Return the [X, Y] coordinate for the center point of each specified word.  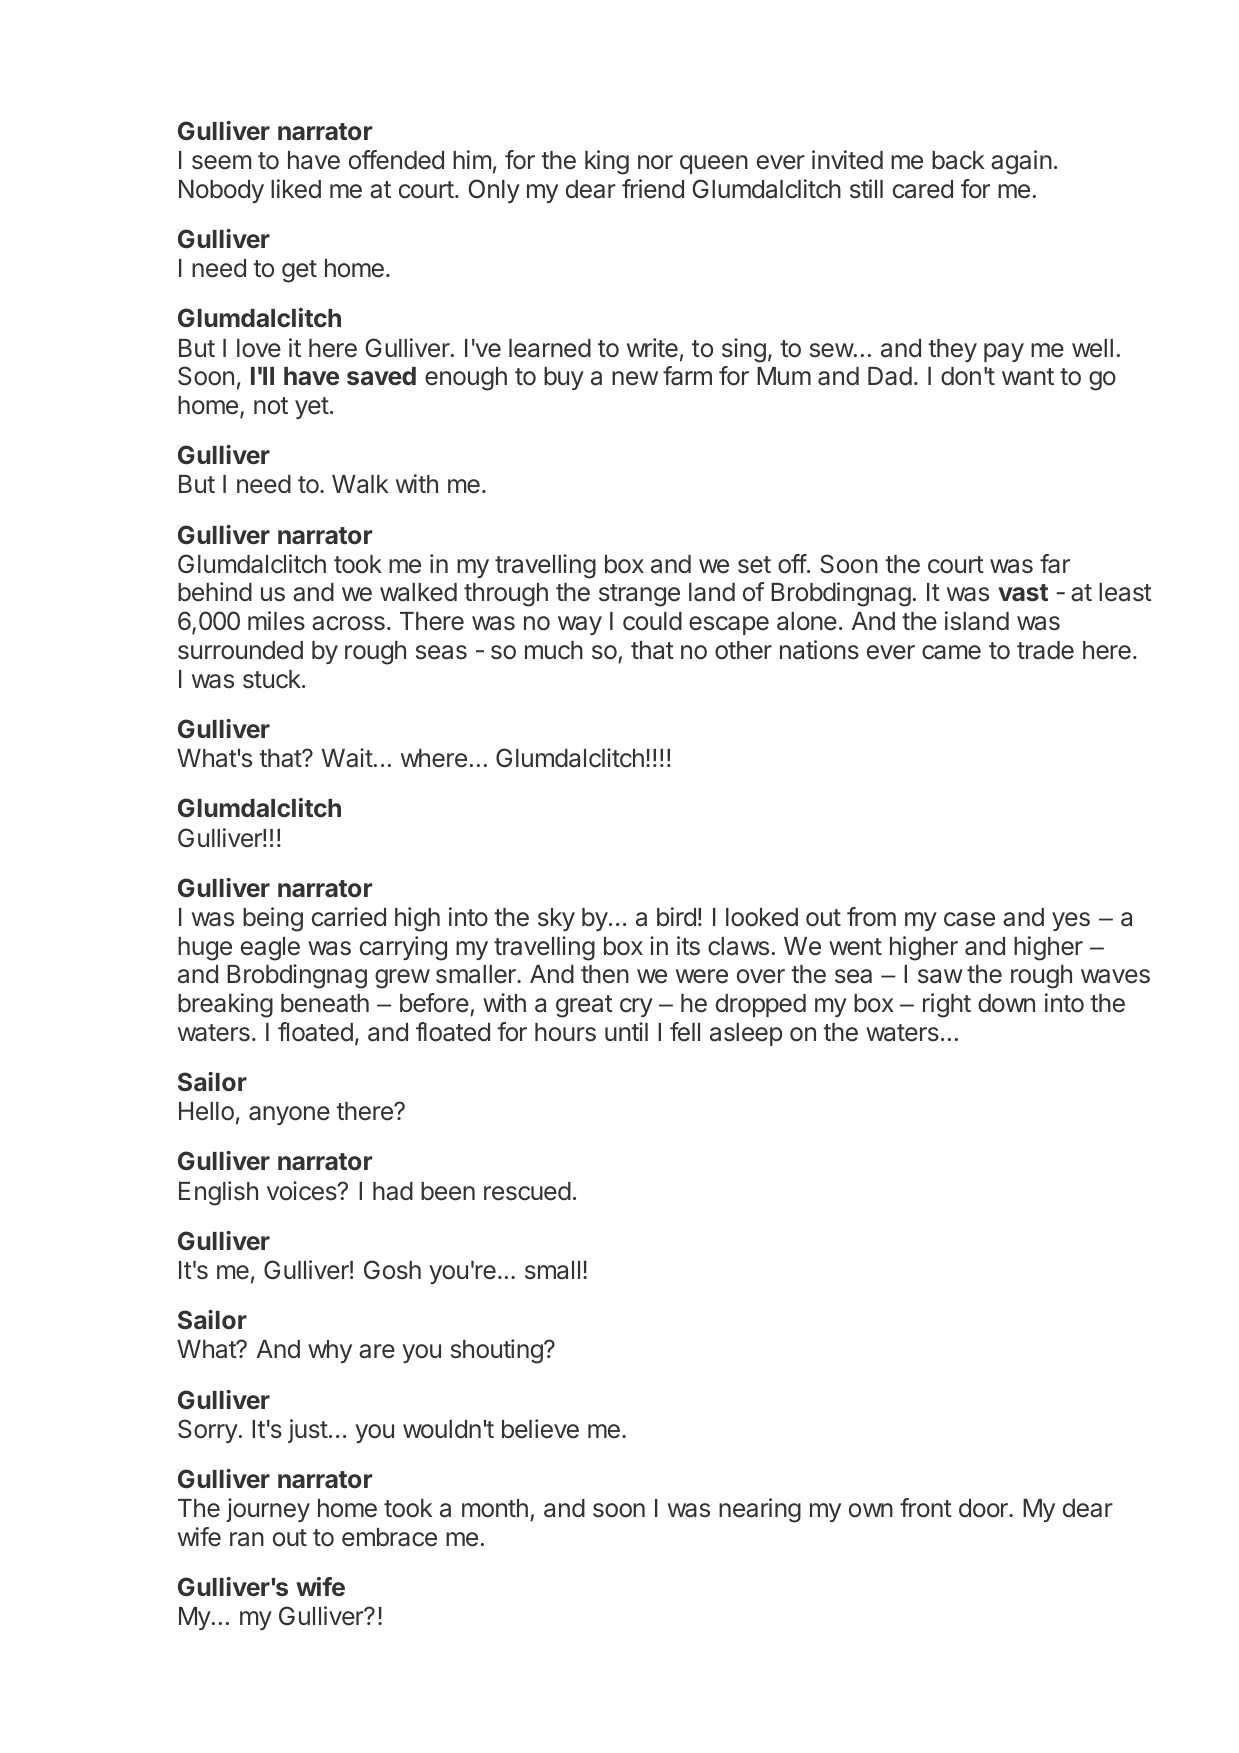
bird [676, 917]
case [969, 919]
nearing [760, 1510]
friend [653, 189]
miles [276, 621]
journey [268, 1510]
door [984, 1508]
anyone [289, 1115]
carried [349, 917]
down [1006, 1003]
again [1021, 162]
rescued [527, 1191]
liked [296, 189]
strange [639, 595]
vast [1023, 592]
